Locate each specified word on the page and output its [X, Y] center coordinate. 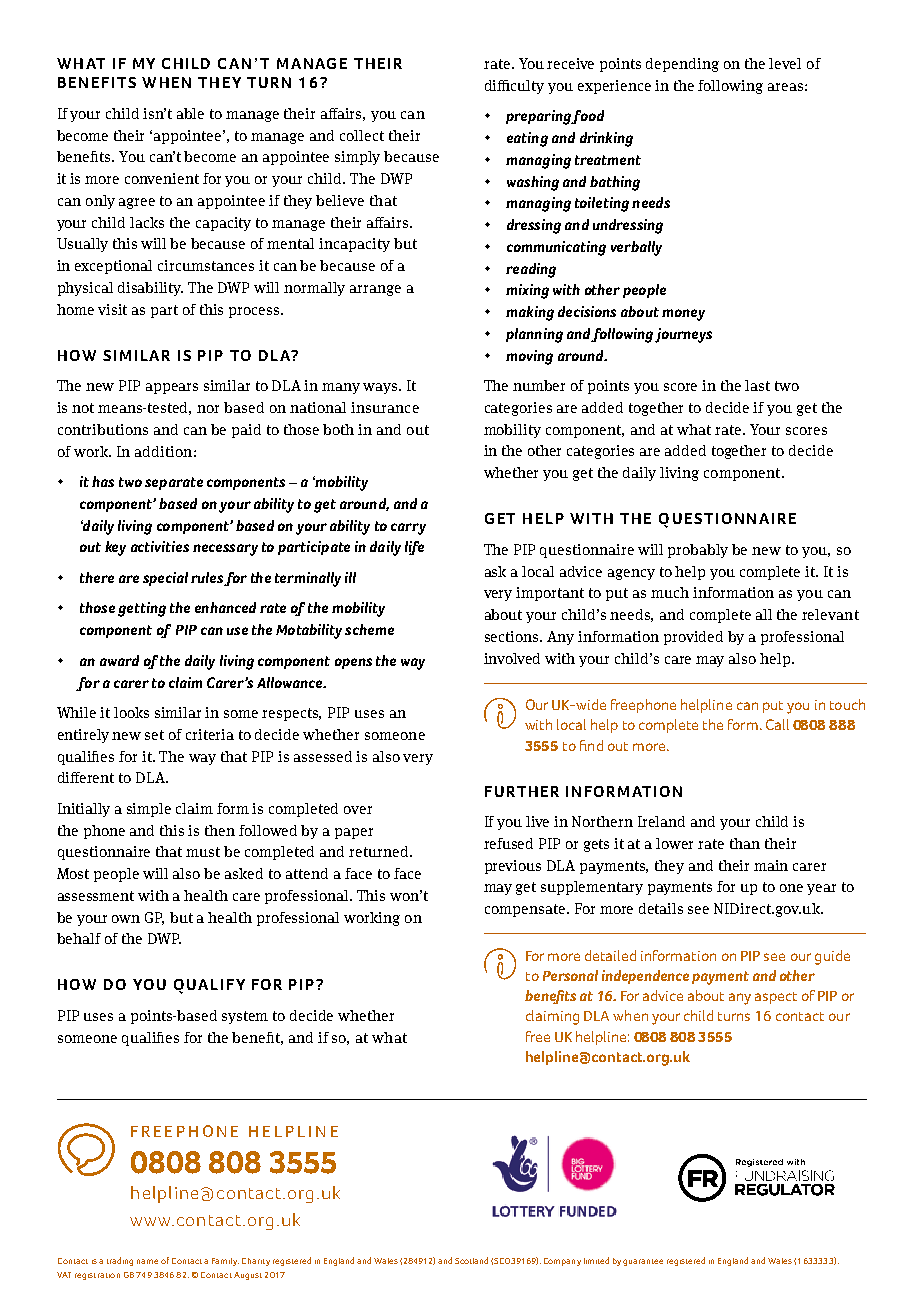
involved [512, 658]
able [190, 113]
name [147, 1261]
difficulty [514, 87]
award [119, 660]
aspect [776, 998]
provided [693, 638]
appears [172, 388]
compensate [526, 910]
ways [381, 388]
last [757, 385]
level [785, 63]
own [126, 919]
